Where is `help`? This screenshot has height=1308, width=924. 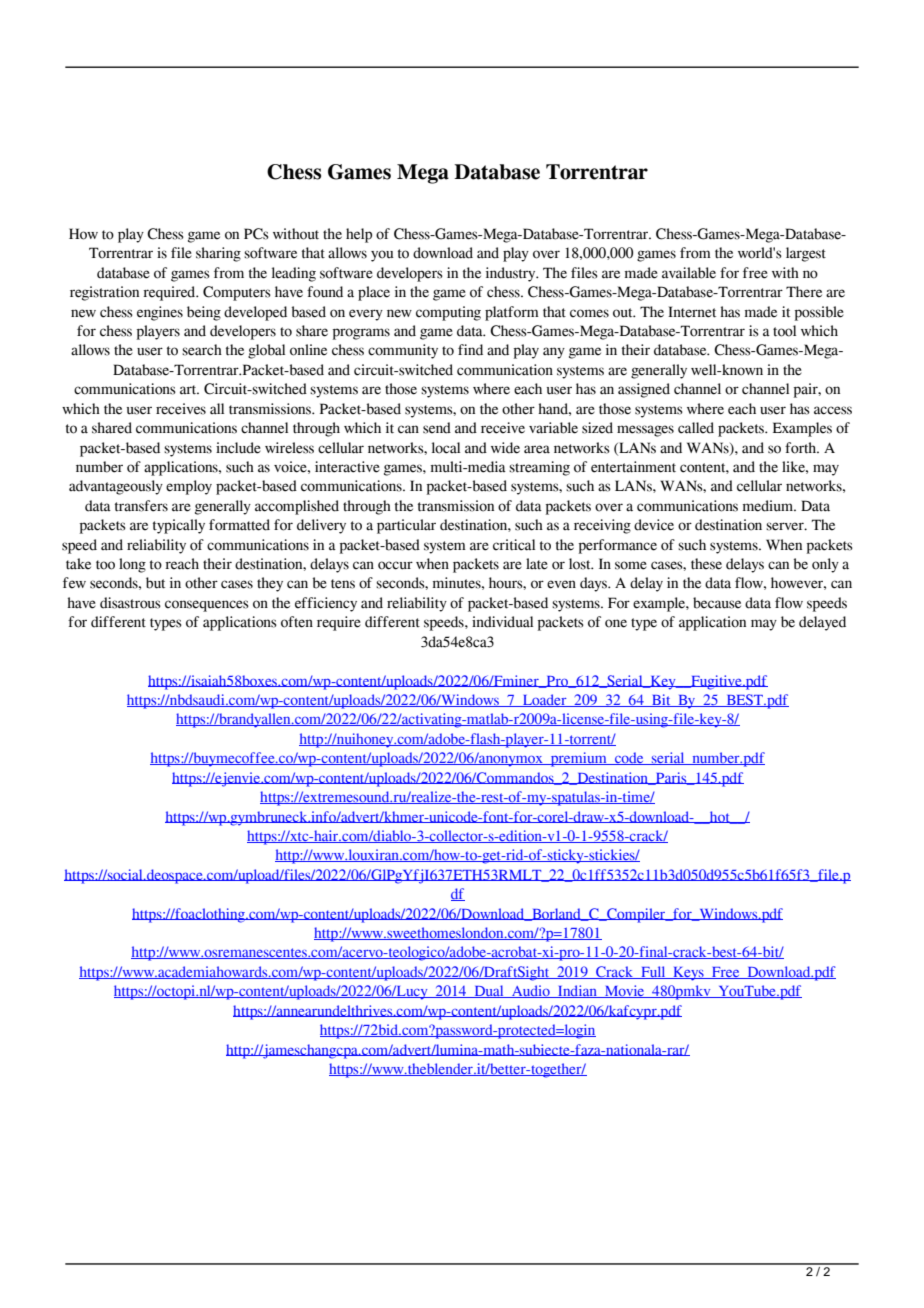
help is located at coordinates (359, 235).
